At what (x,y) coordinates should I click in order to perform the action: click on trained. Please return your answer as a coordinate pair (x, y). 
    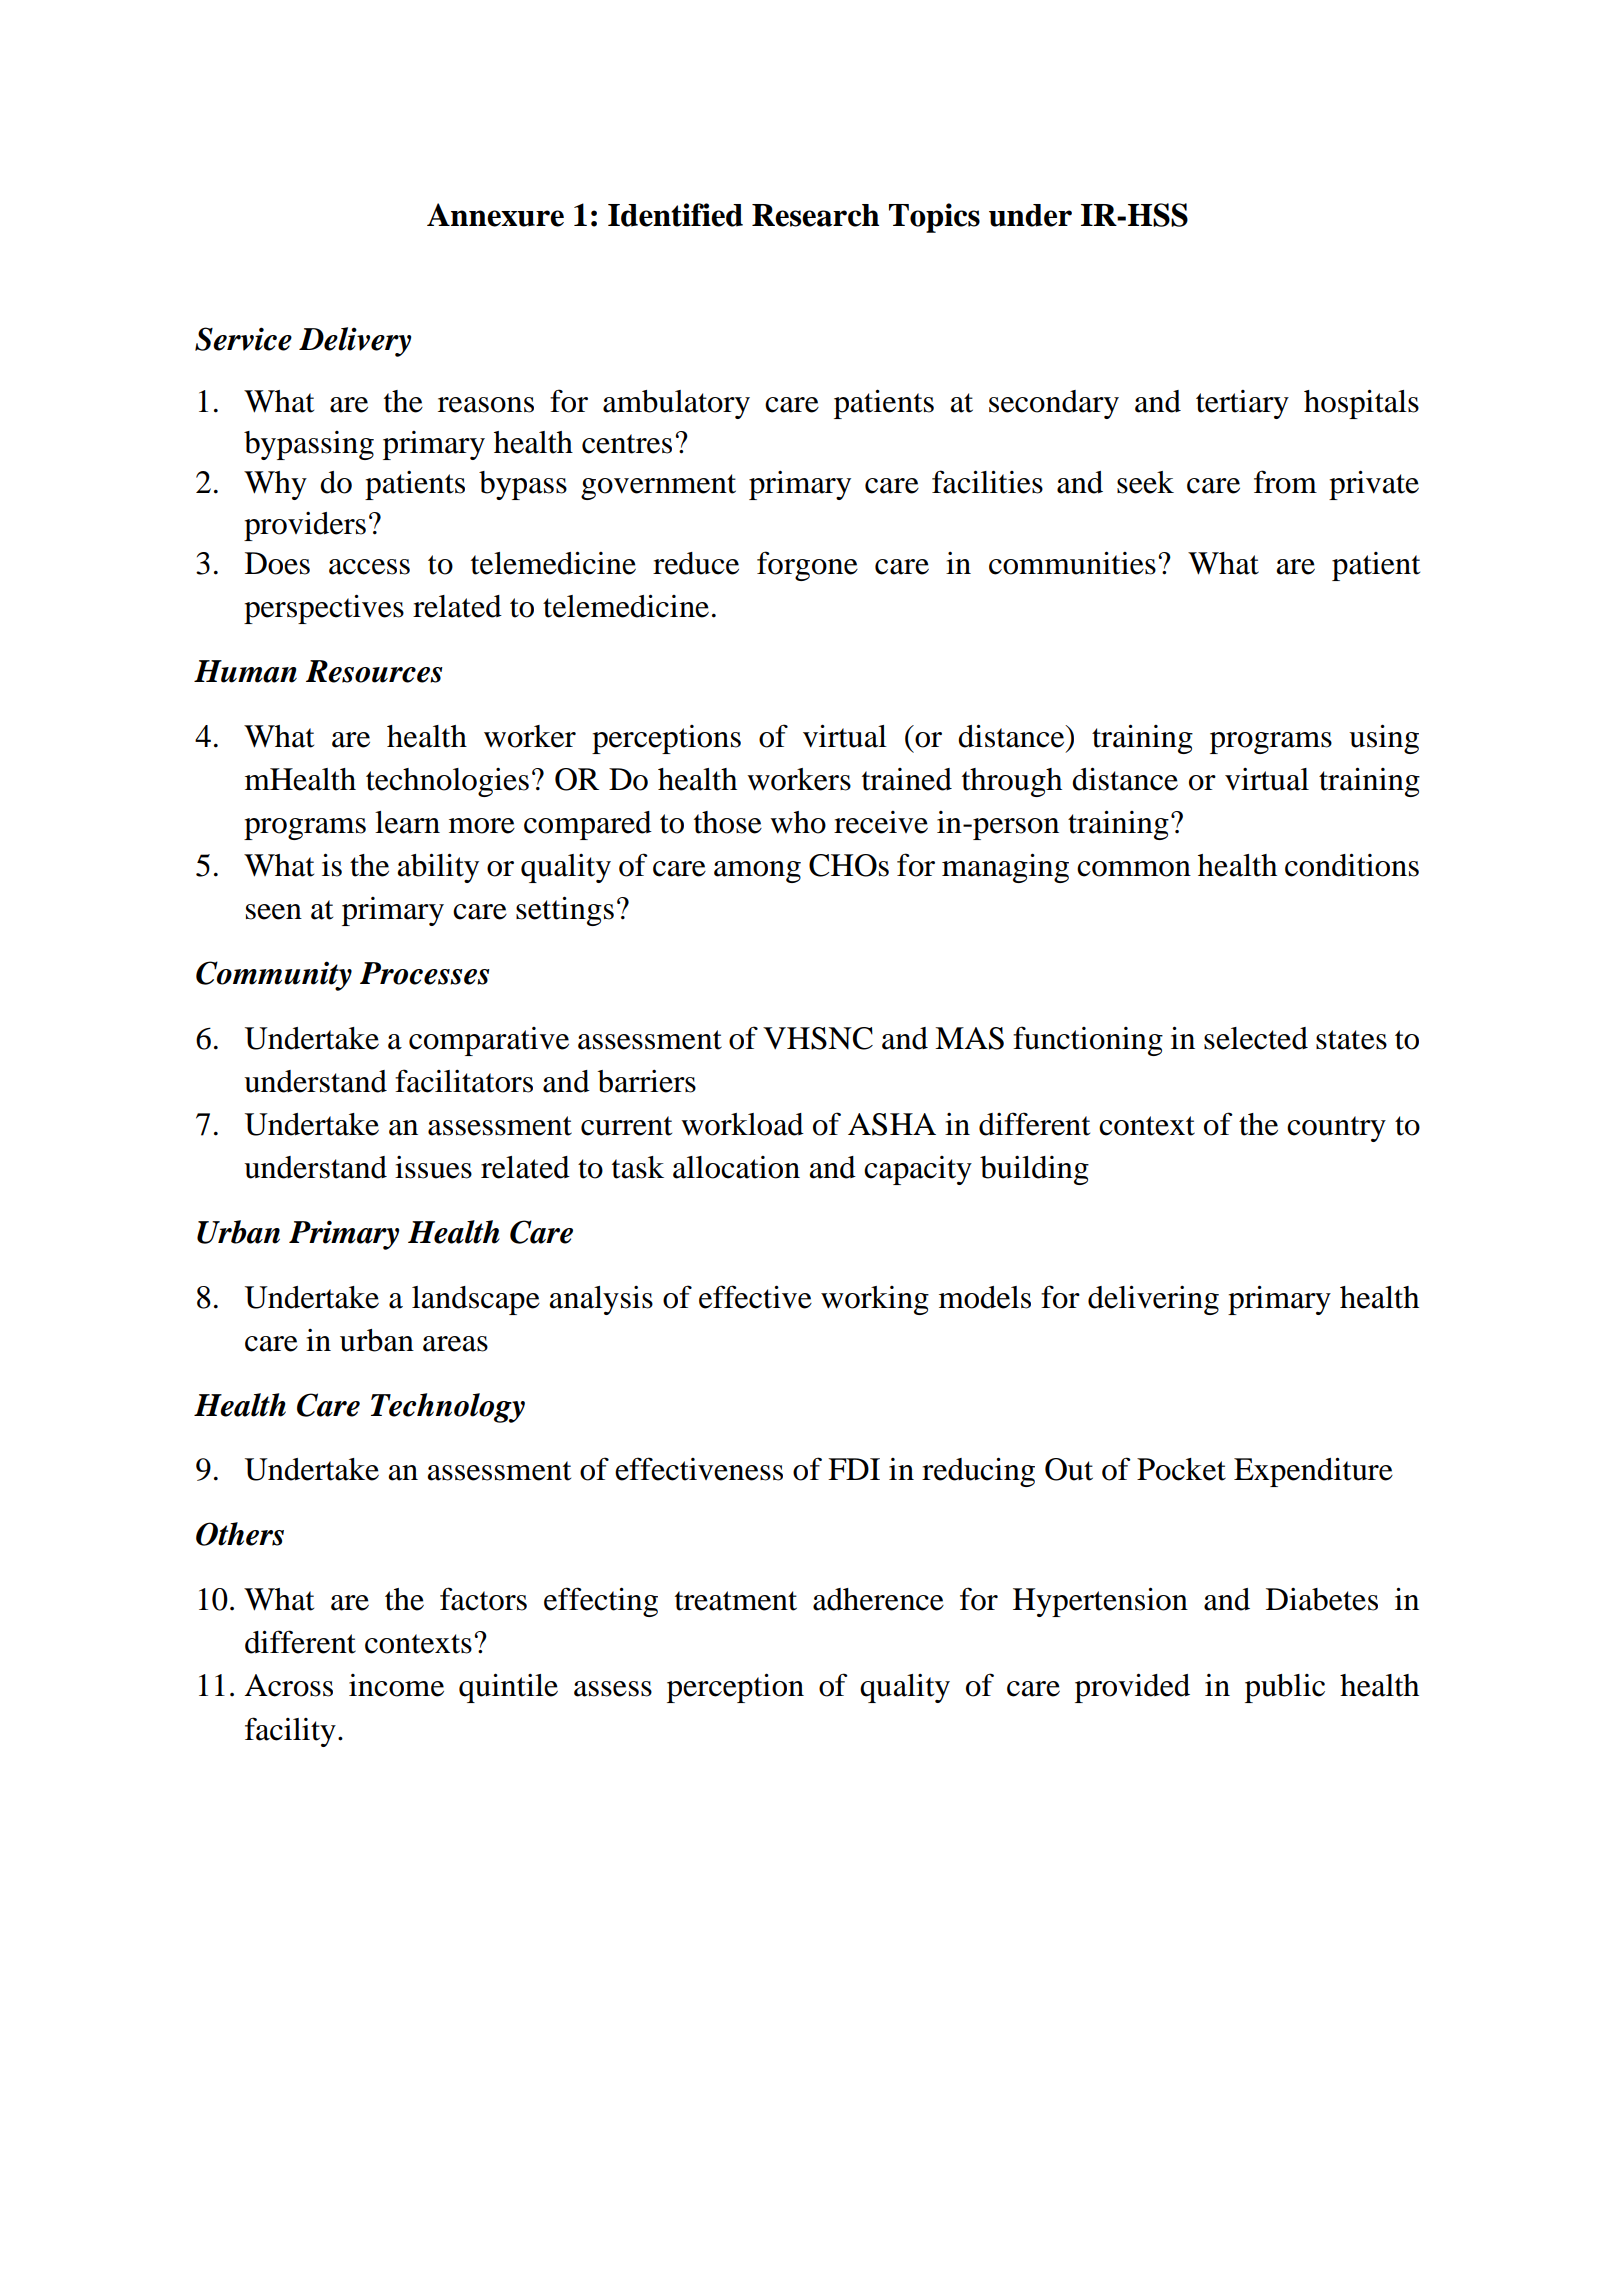
    Looking at the image, I should click on (907, 779).
